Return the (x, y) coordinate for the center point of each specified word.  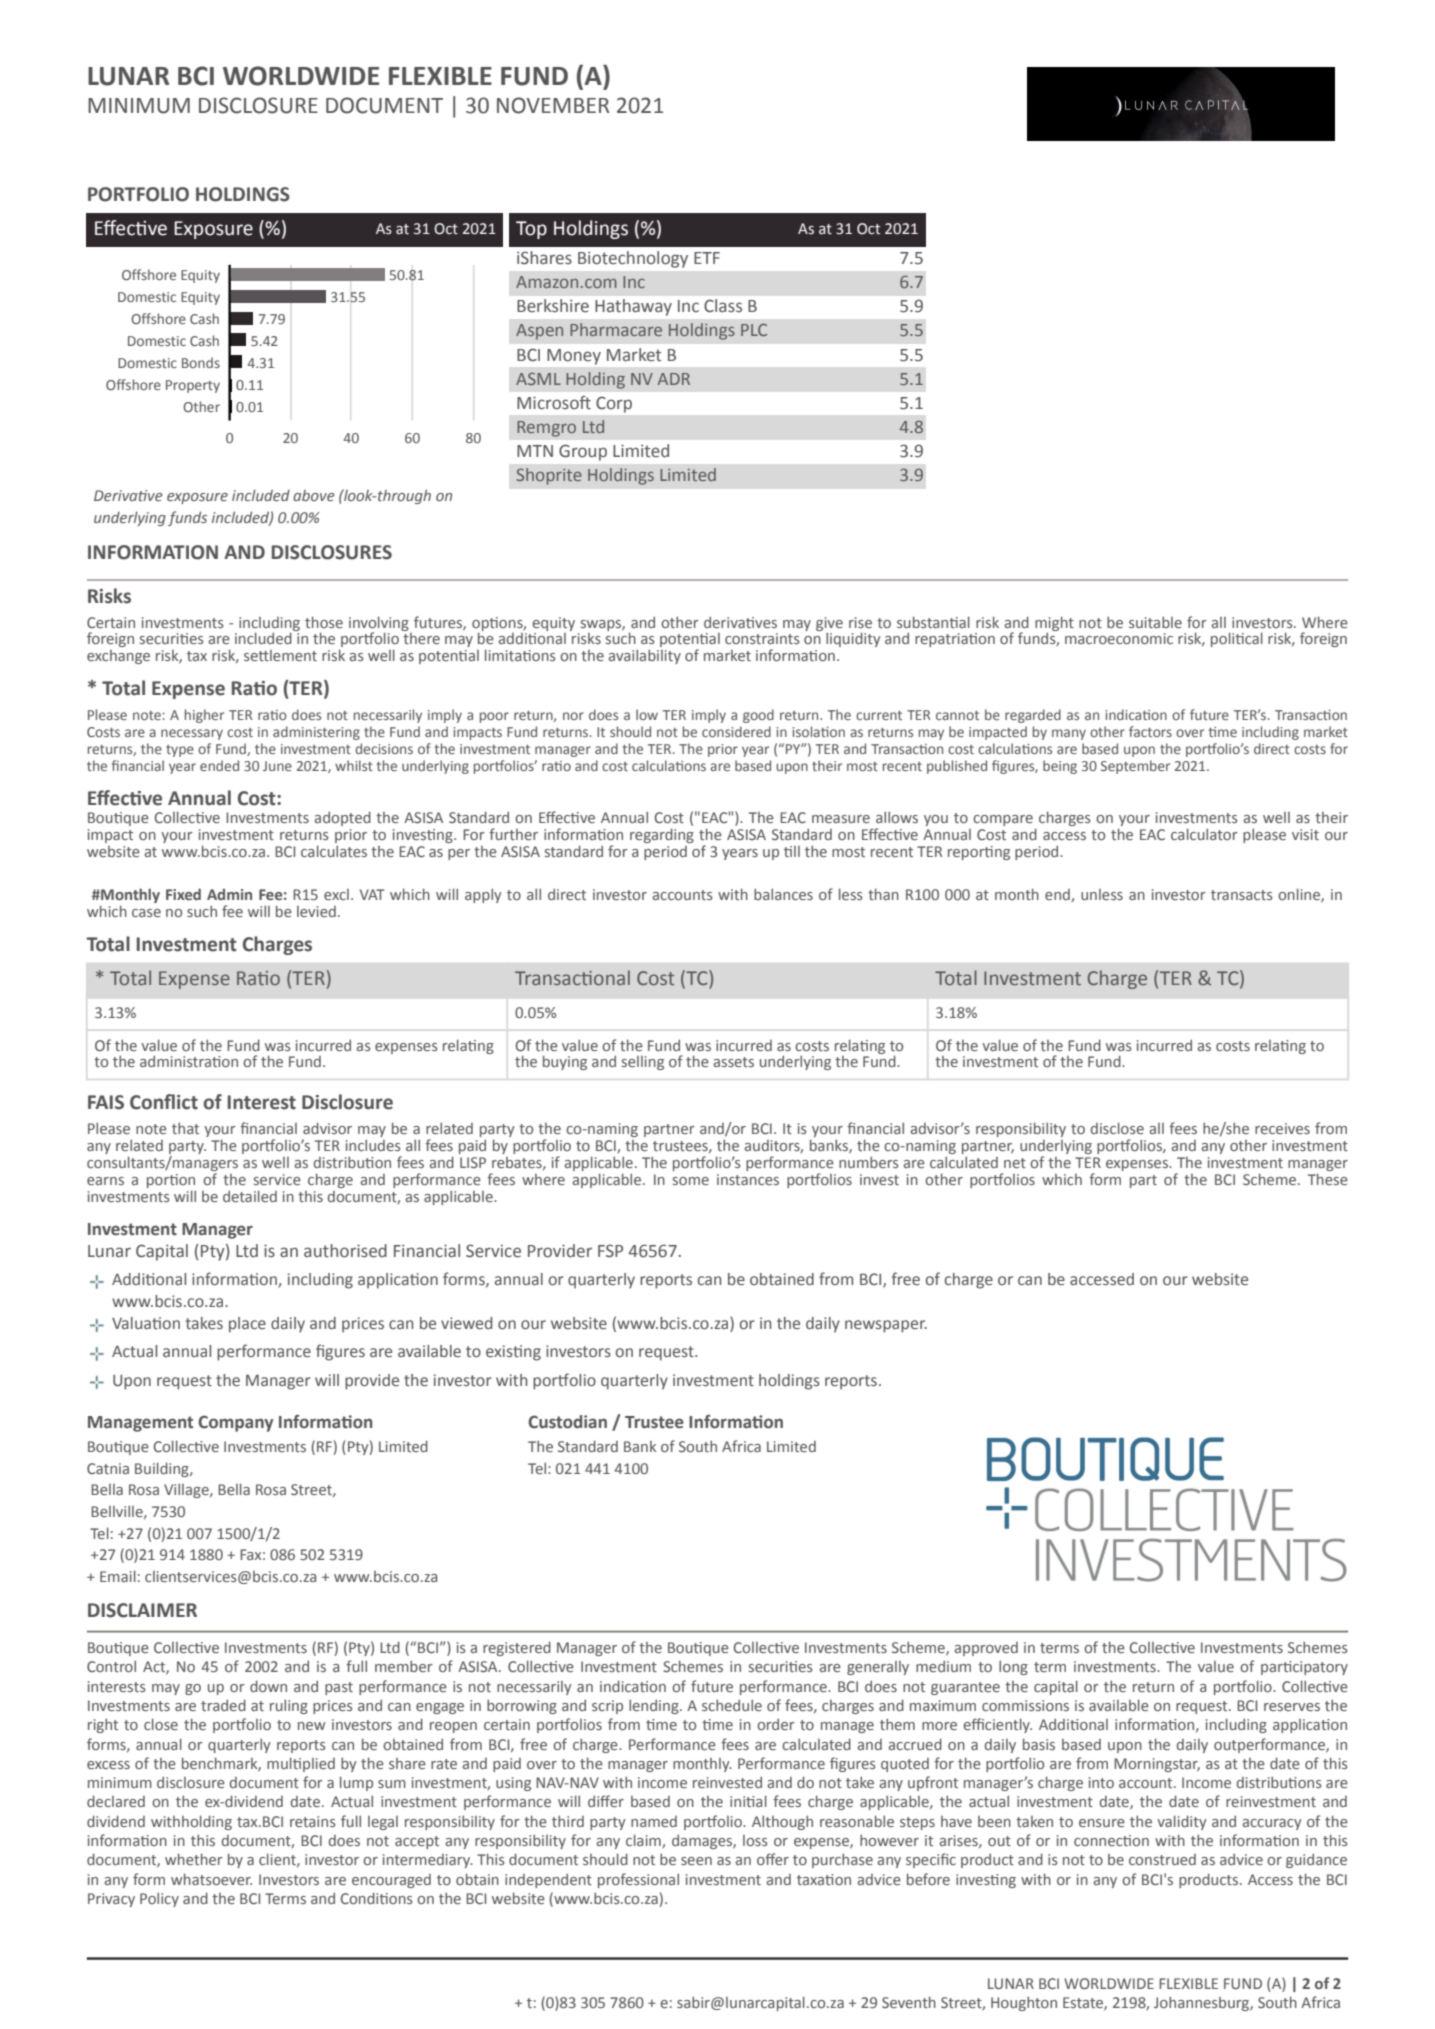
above (314, 495)
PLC (754, 330)
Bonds (201, 362)
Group (583, 452)
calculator (1204, 834)
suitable (1155, 622)
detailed (250, 1196)
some (691, 1181)
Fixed (183, 894)
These (1328, 1179)
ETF (707, 258)
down (268, 1686)
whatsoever (211, 1879)
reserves (1292, 1707)
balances (783, 894)
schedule (732, 1705)
